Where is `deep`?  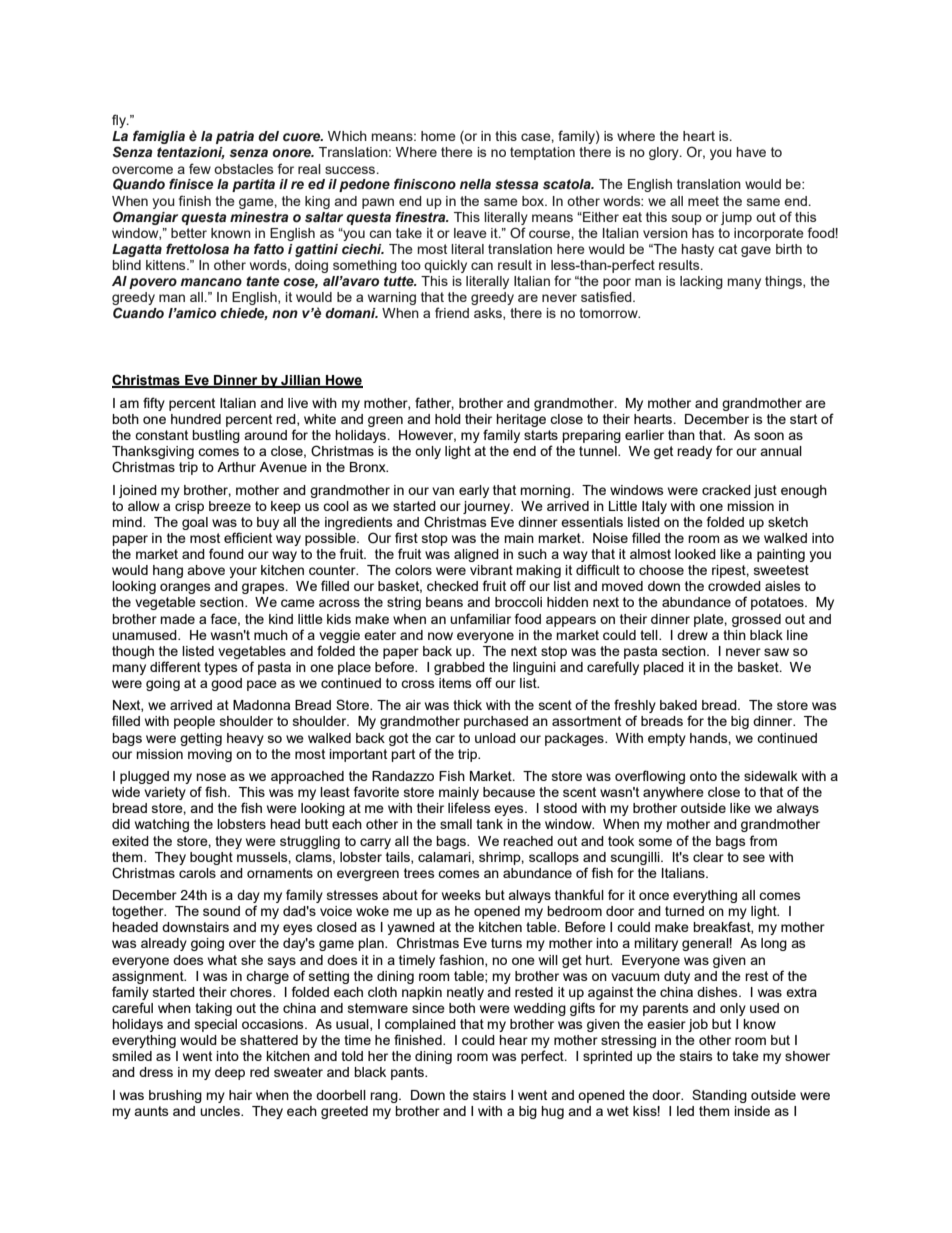
deep is located at coordinates (230, 1073).
